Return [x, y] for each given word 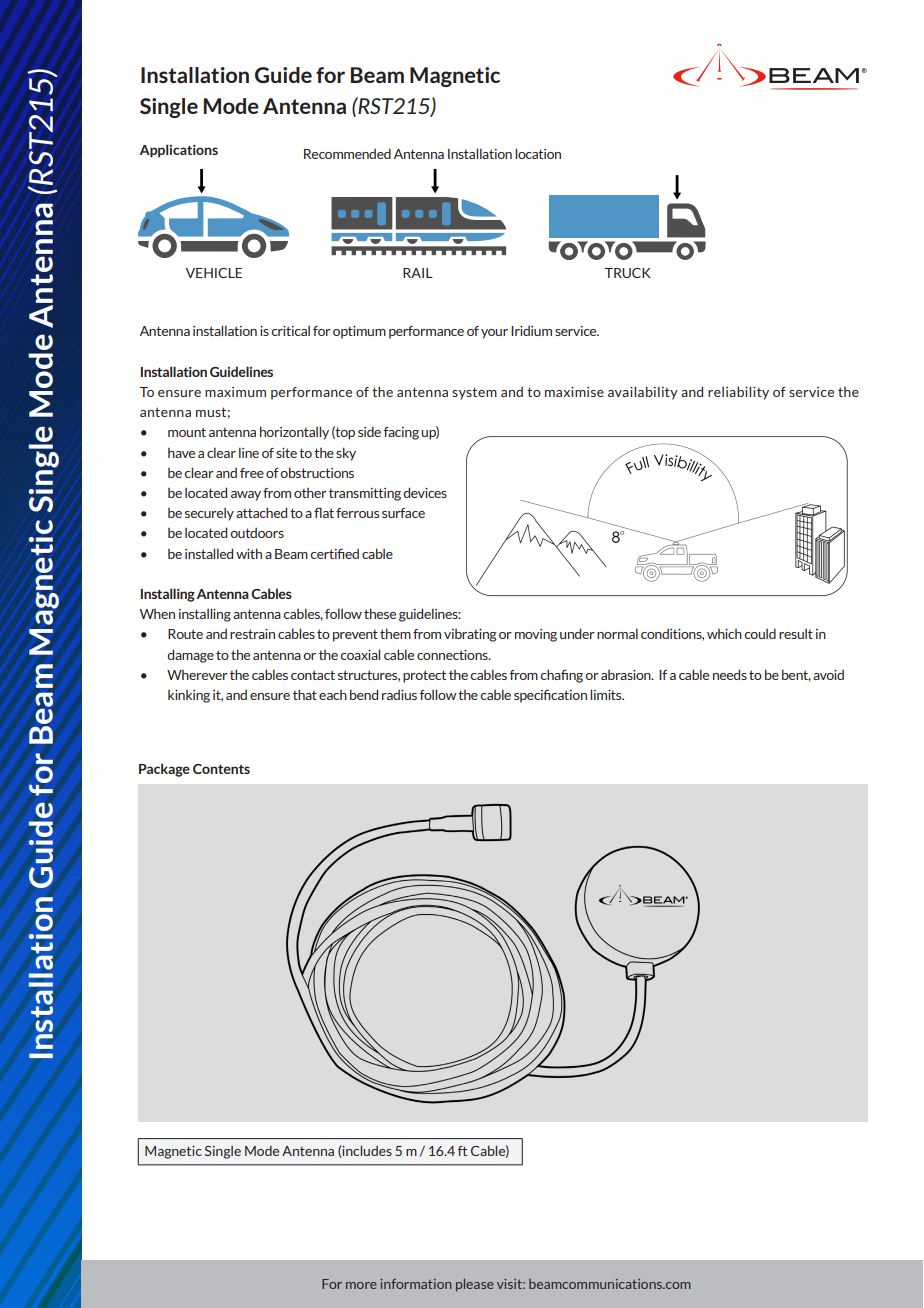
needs [730, 674]
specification [550, 696]
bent [796, 675]
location [538, 153]
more [361, 1285]
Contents [221, 769]
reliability [738, 393]
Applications [179, 150]
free [252, 473]
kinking [189, 696]
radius [399, 695]
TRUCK [627, 273]
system [474, 393]
